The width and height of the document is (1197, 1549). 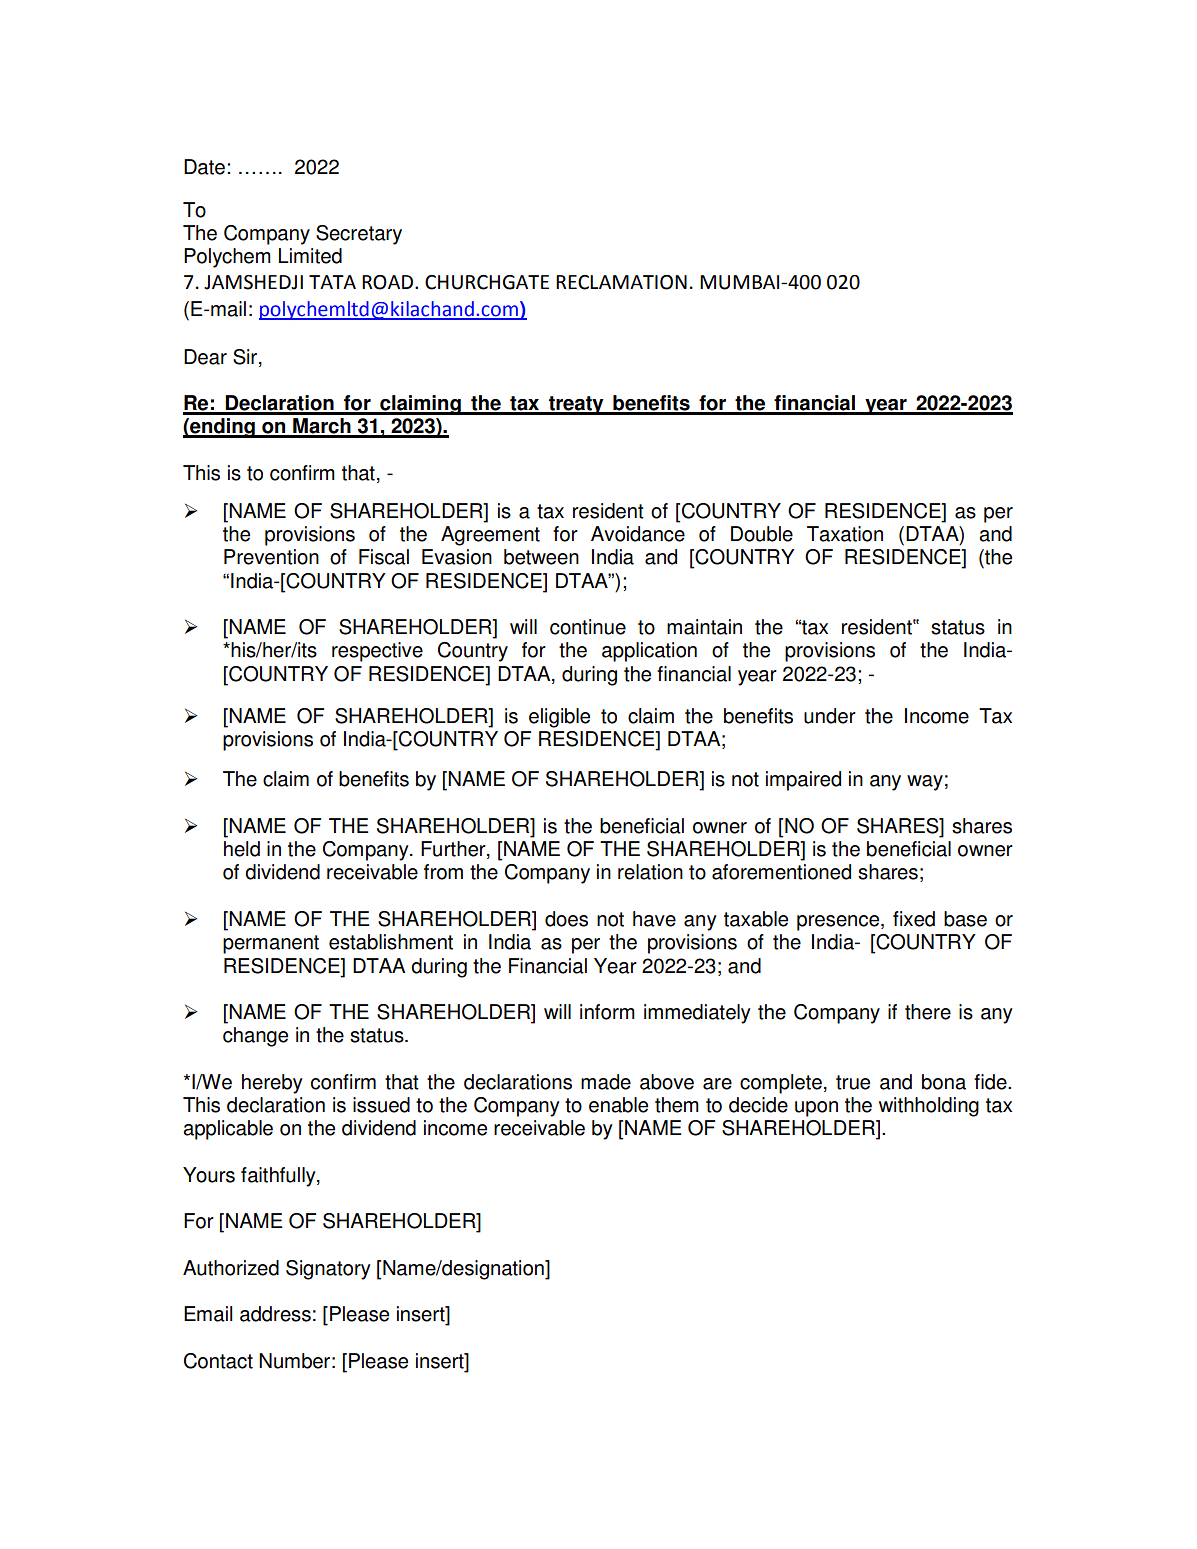 I want to click on held, so click(x=242, y=849).
